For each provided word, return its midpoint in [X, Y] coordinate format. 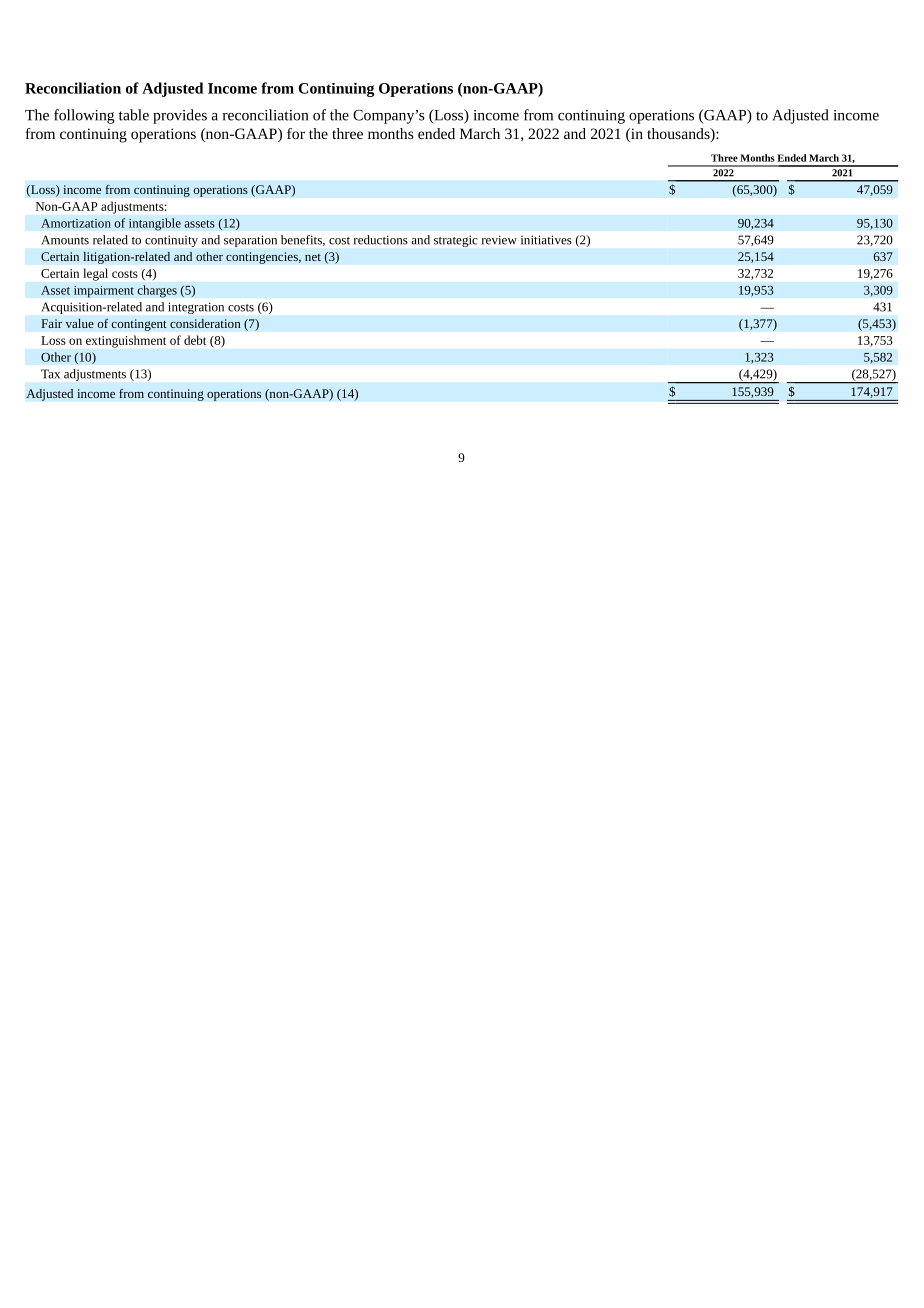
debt [195, 340]
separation [250, 241]
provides [180, 116]
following [84, 116]
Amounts [65, 240]
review [499, 240]
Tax [50, 374]
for [296, 133]
